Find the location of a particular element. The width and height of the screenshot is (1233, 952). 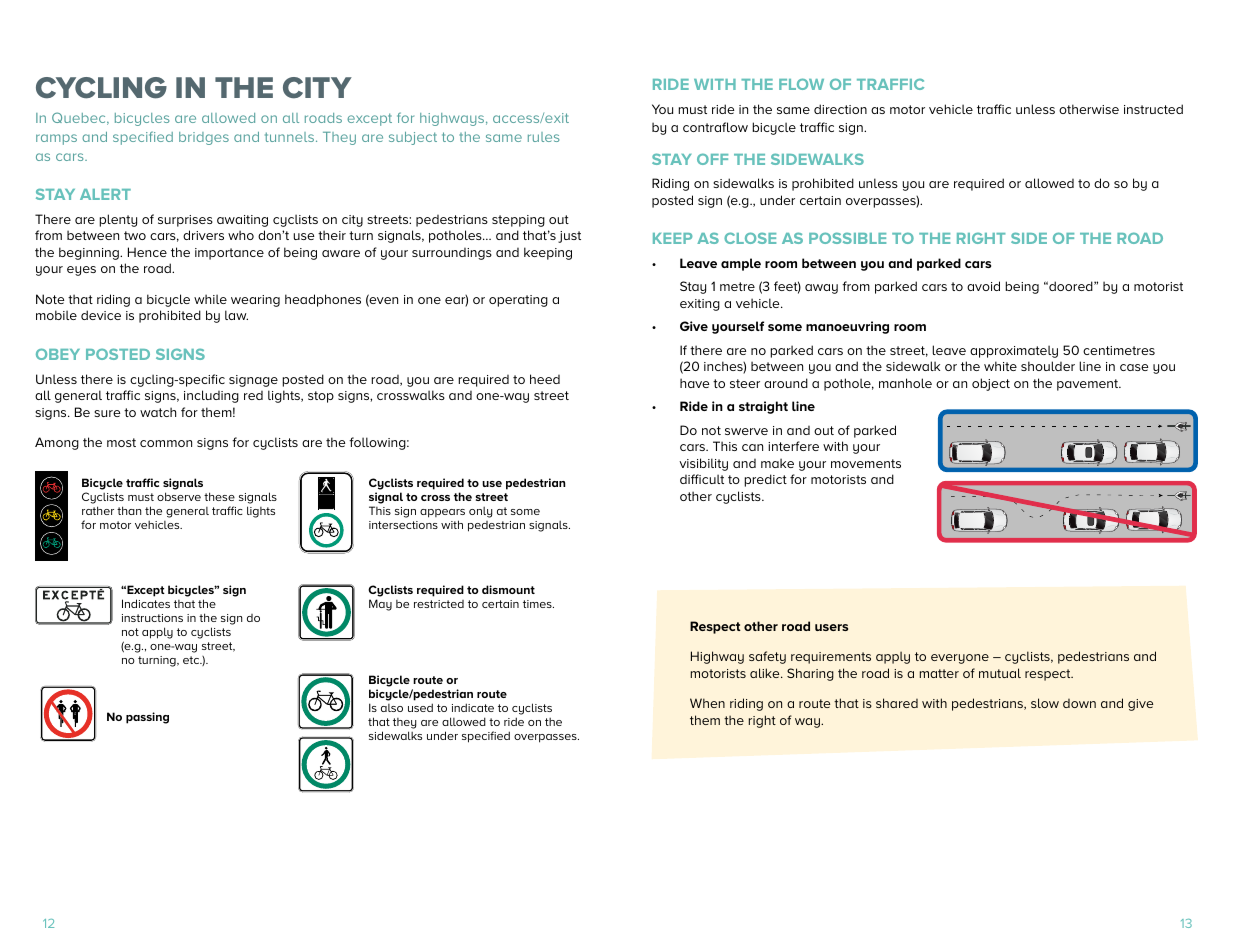

bridges is located at coordinates (204, 138).
